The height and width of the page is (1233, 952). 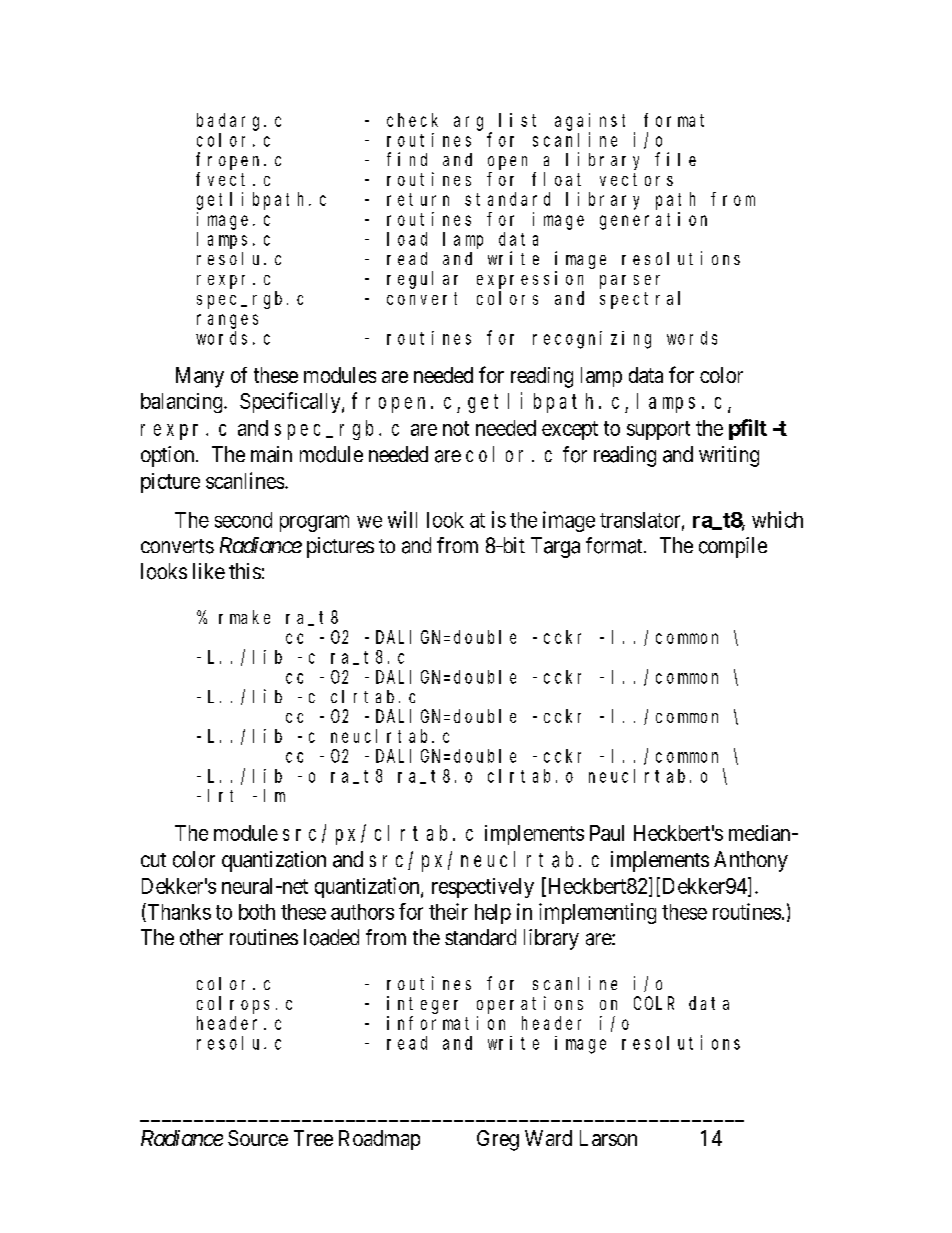 I want to click on Anthony, so click(x=751, y=861).
